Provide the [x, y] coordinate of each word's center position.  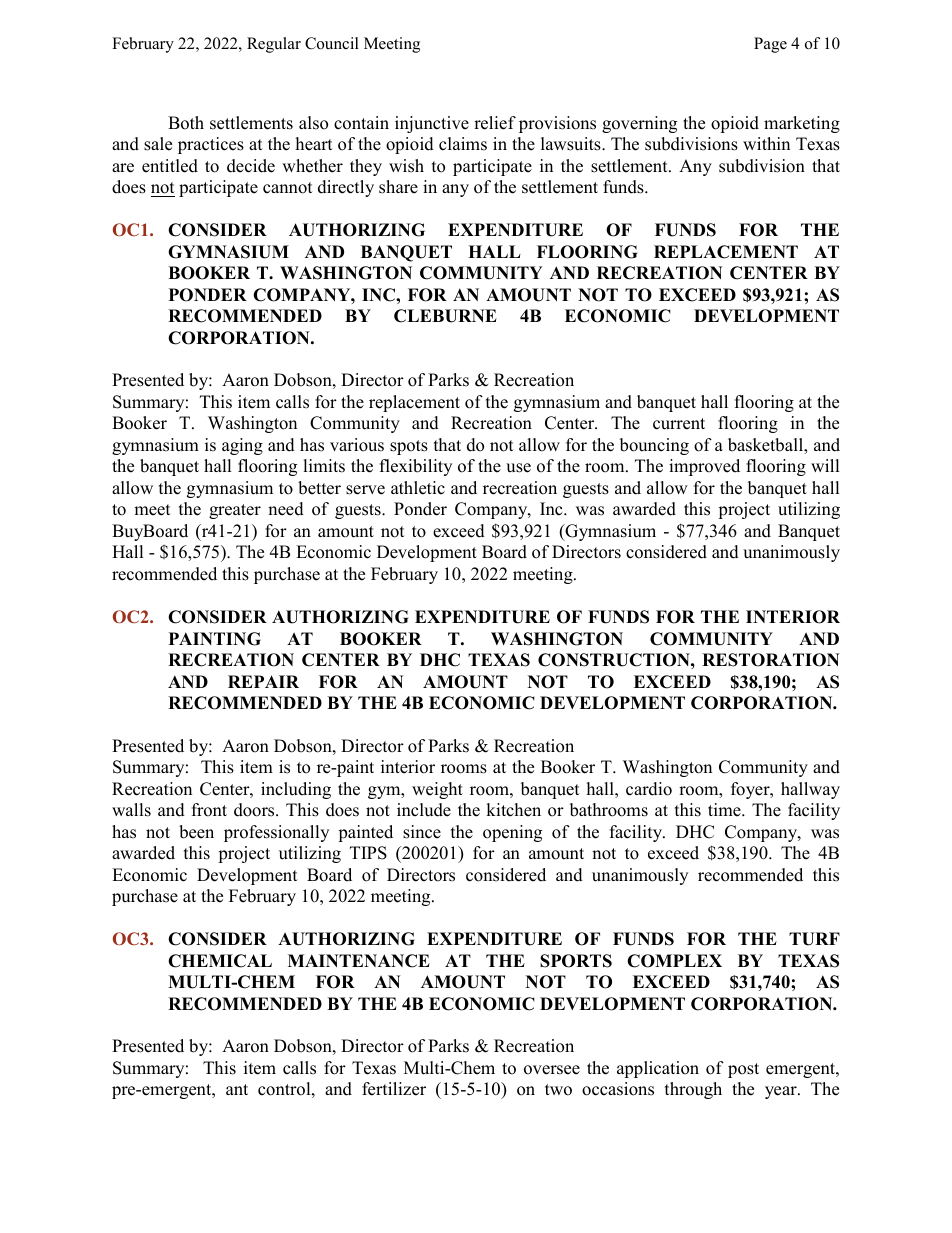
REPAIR [263, 681]
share [398, 187]
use [518, 468]
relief [495, 123]
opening [512, 833]
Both [186, 123]
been [196, 832]
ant [237, 1089]
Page [770, 45]
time [725, 810]
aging [242, 446]
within [766, 143]
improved [704, 467]
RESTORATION [771, 660]
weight [437, 790]
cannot [288, 188]
